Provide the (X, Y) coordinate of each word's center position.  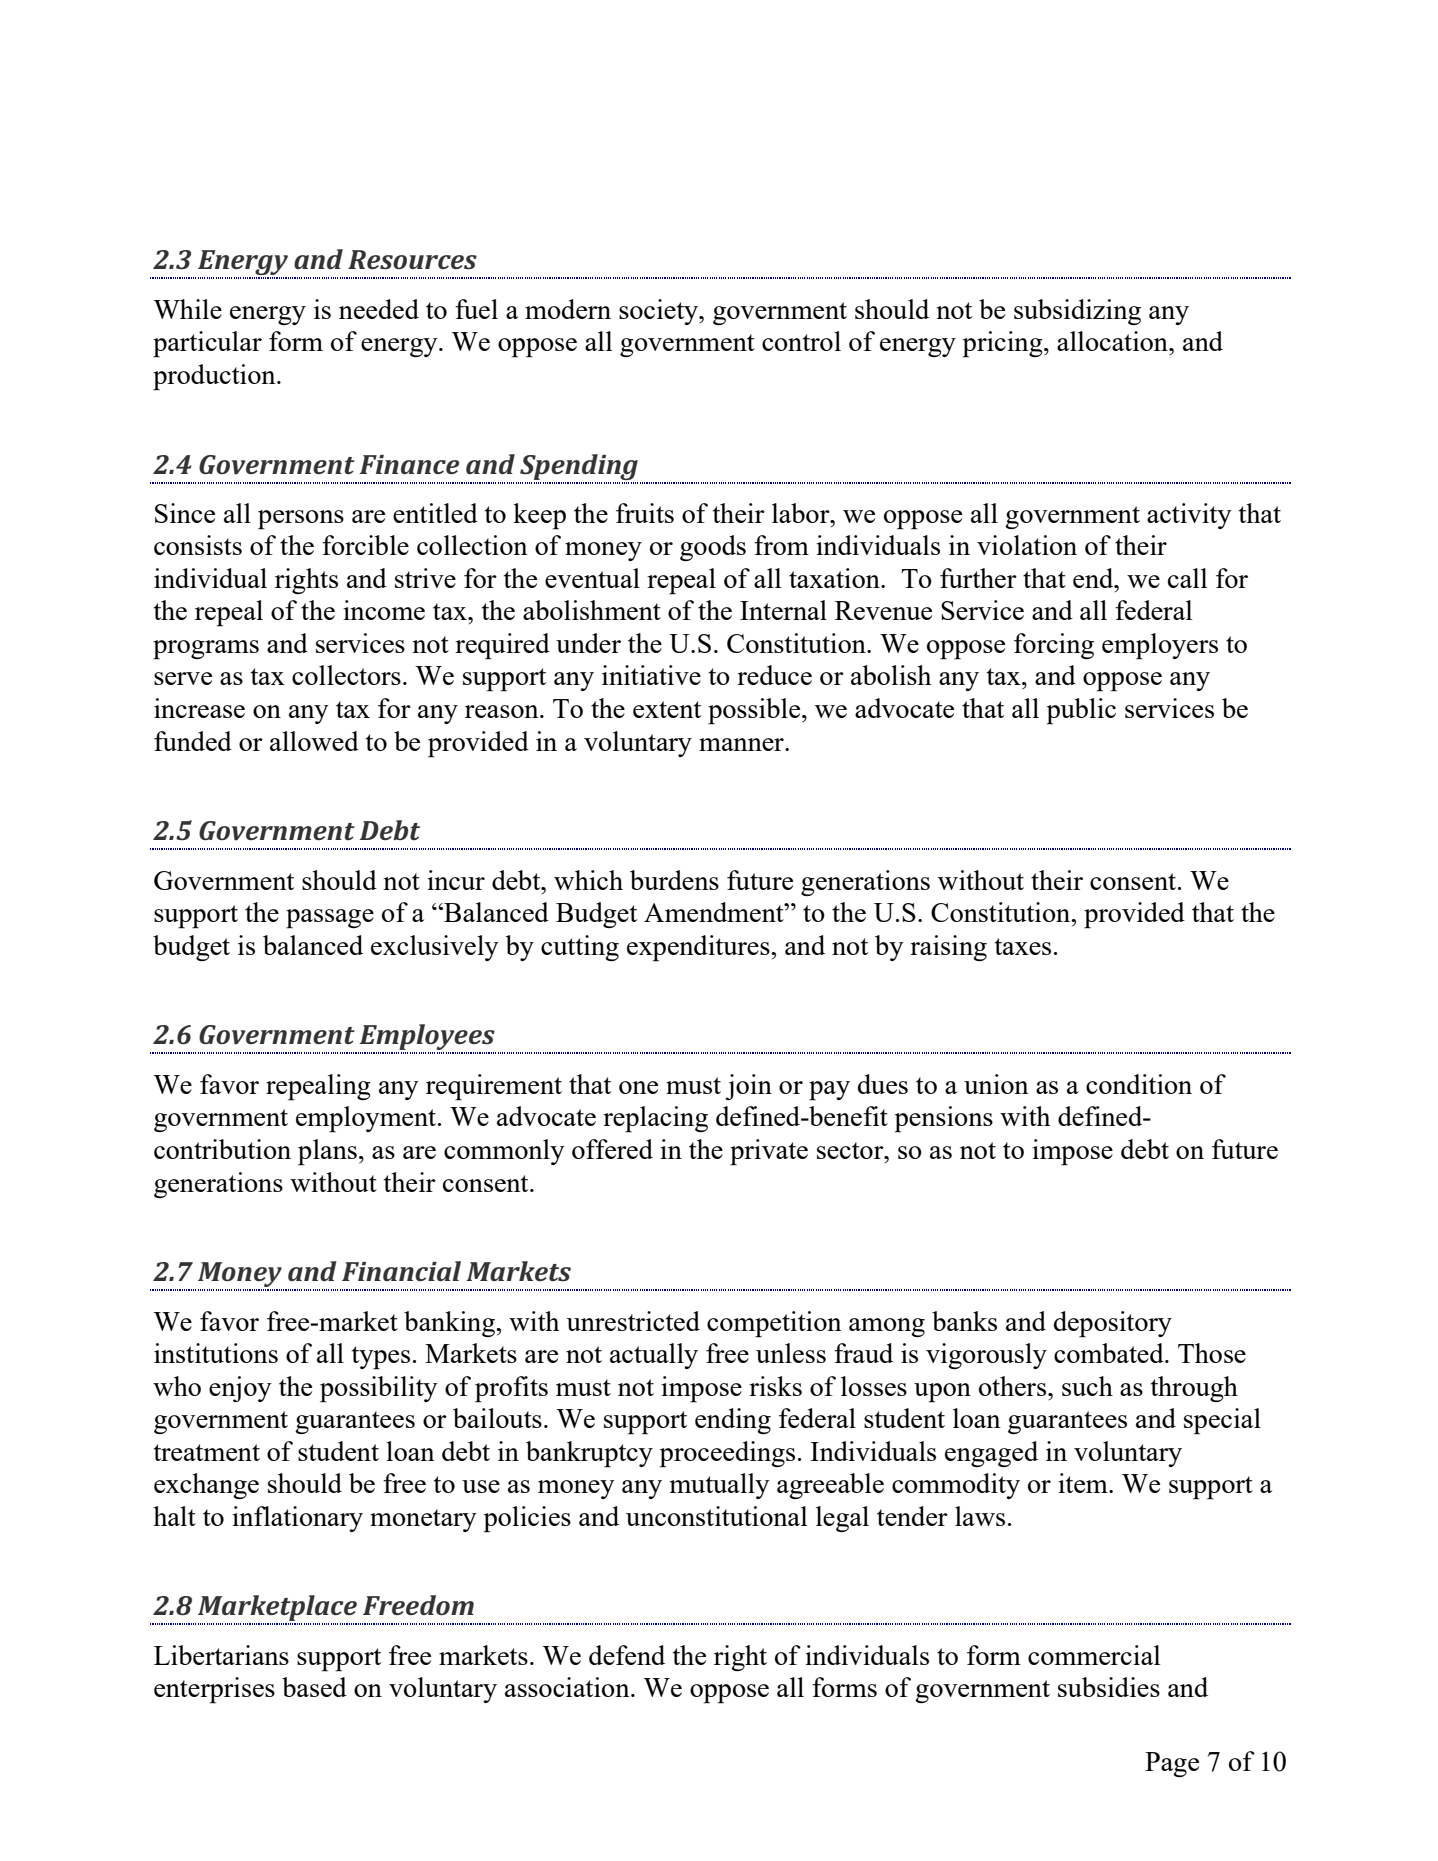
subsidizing (1077, 312)
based (314, 1687)
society (660, 312)
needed (379, 309)
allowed (314, 741)
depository (1113, 1324)
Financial (401, 1271)
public (1081, 711)
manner (742, 744)
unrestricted (633, 1321)
